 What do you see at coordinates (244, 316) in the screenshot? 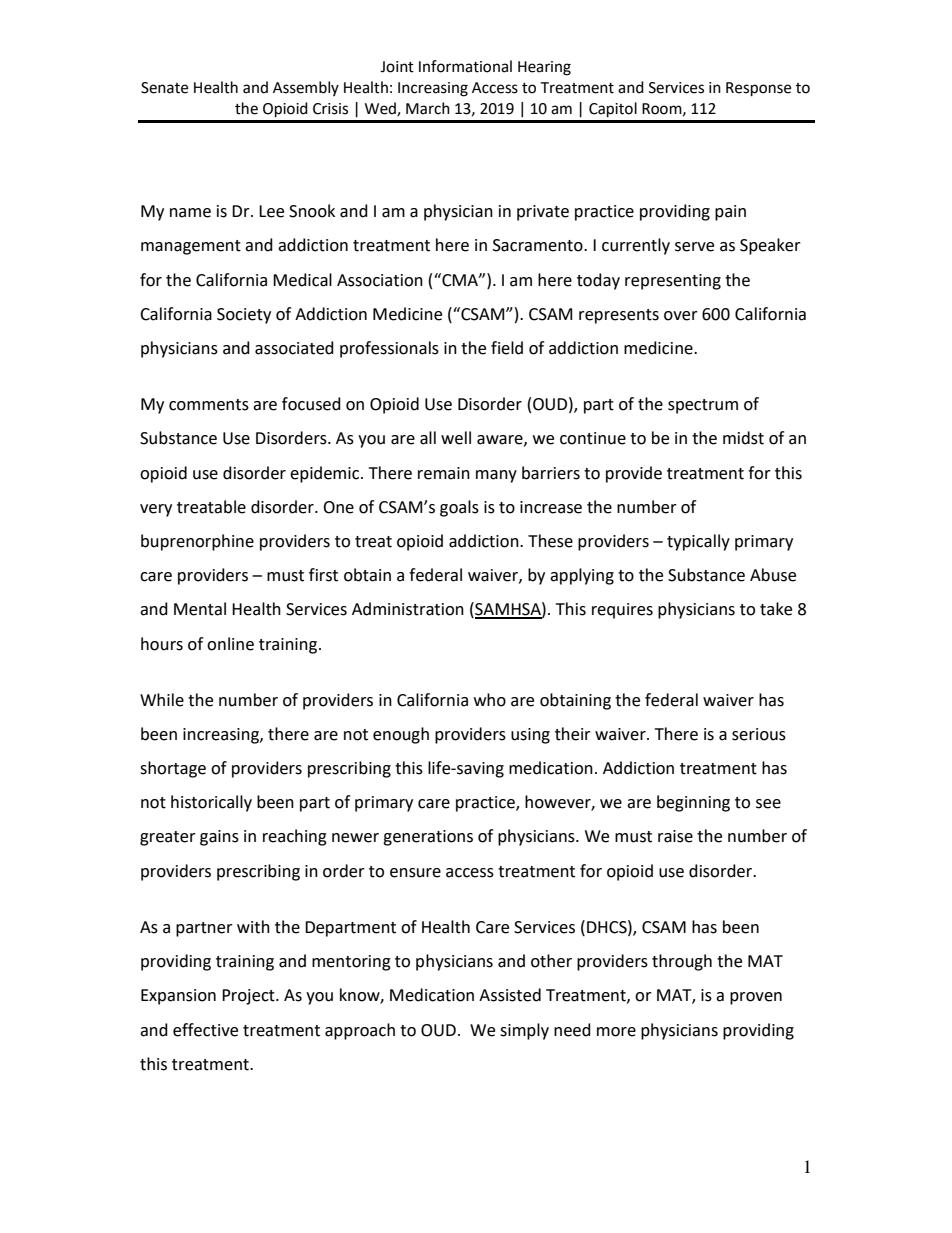
I see `Society` at bounding box center [244, 316].
